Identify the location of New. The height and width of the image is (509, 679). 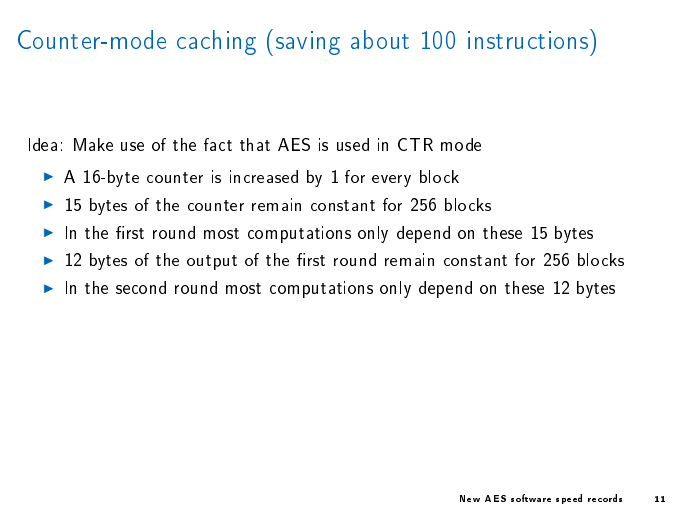
(470, 498).
